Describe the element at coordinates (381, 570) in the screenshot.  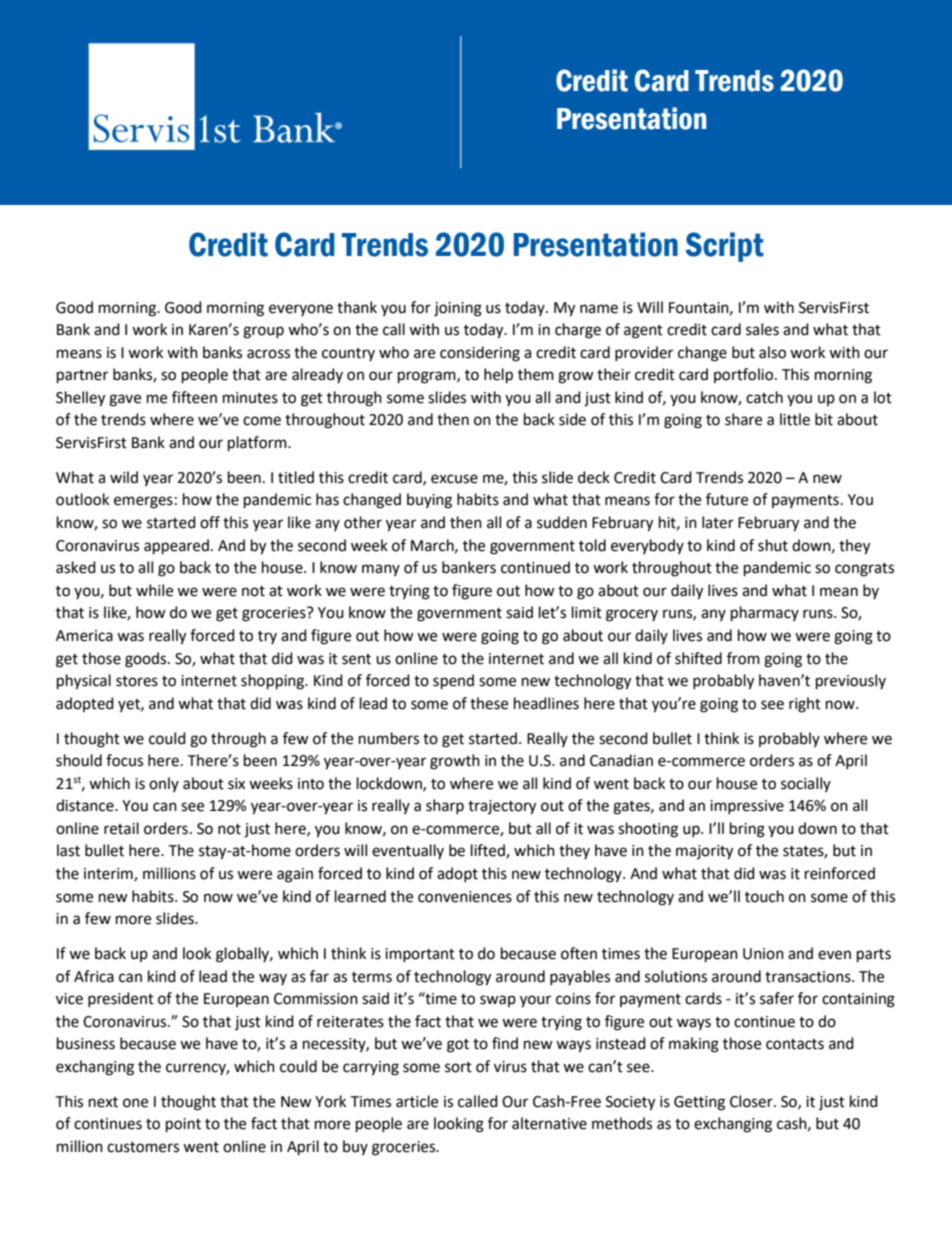
I see `many` at that location.
